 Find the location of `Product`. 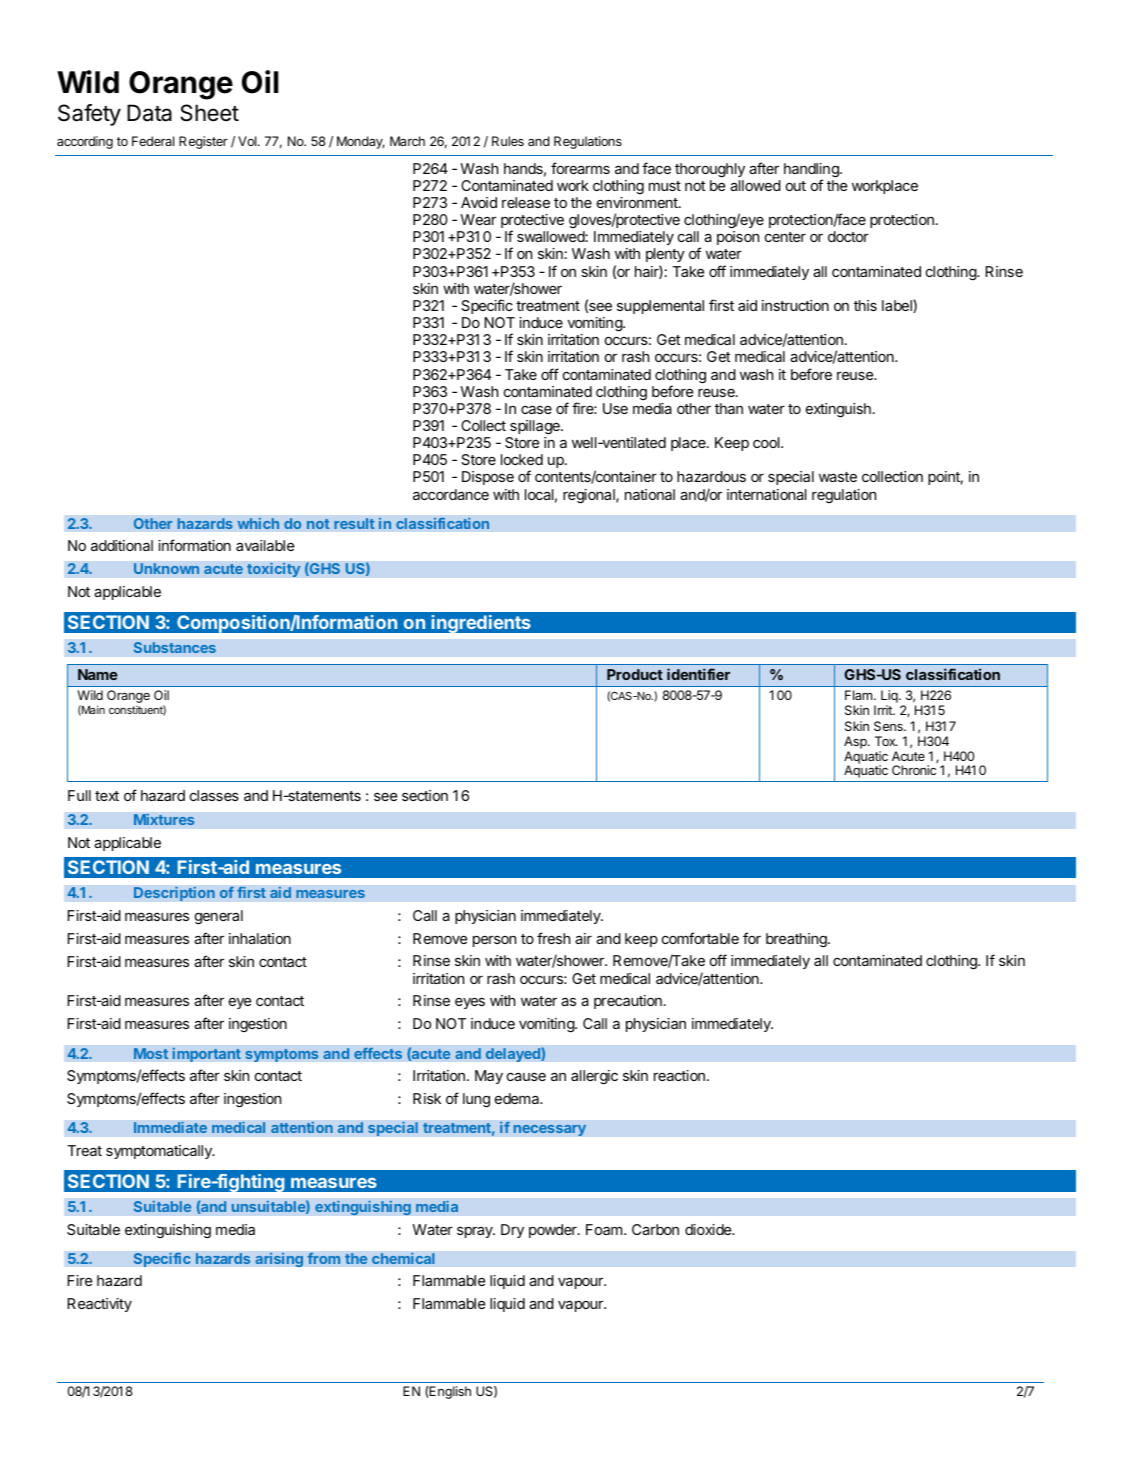

Product is located at coordinates (635, 674).
